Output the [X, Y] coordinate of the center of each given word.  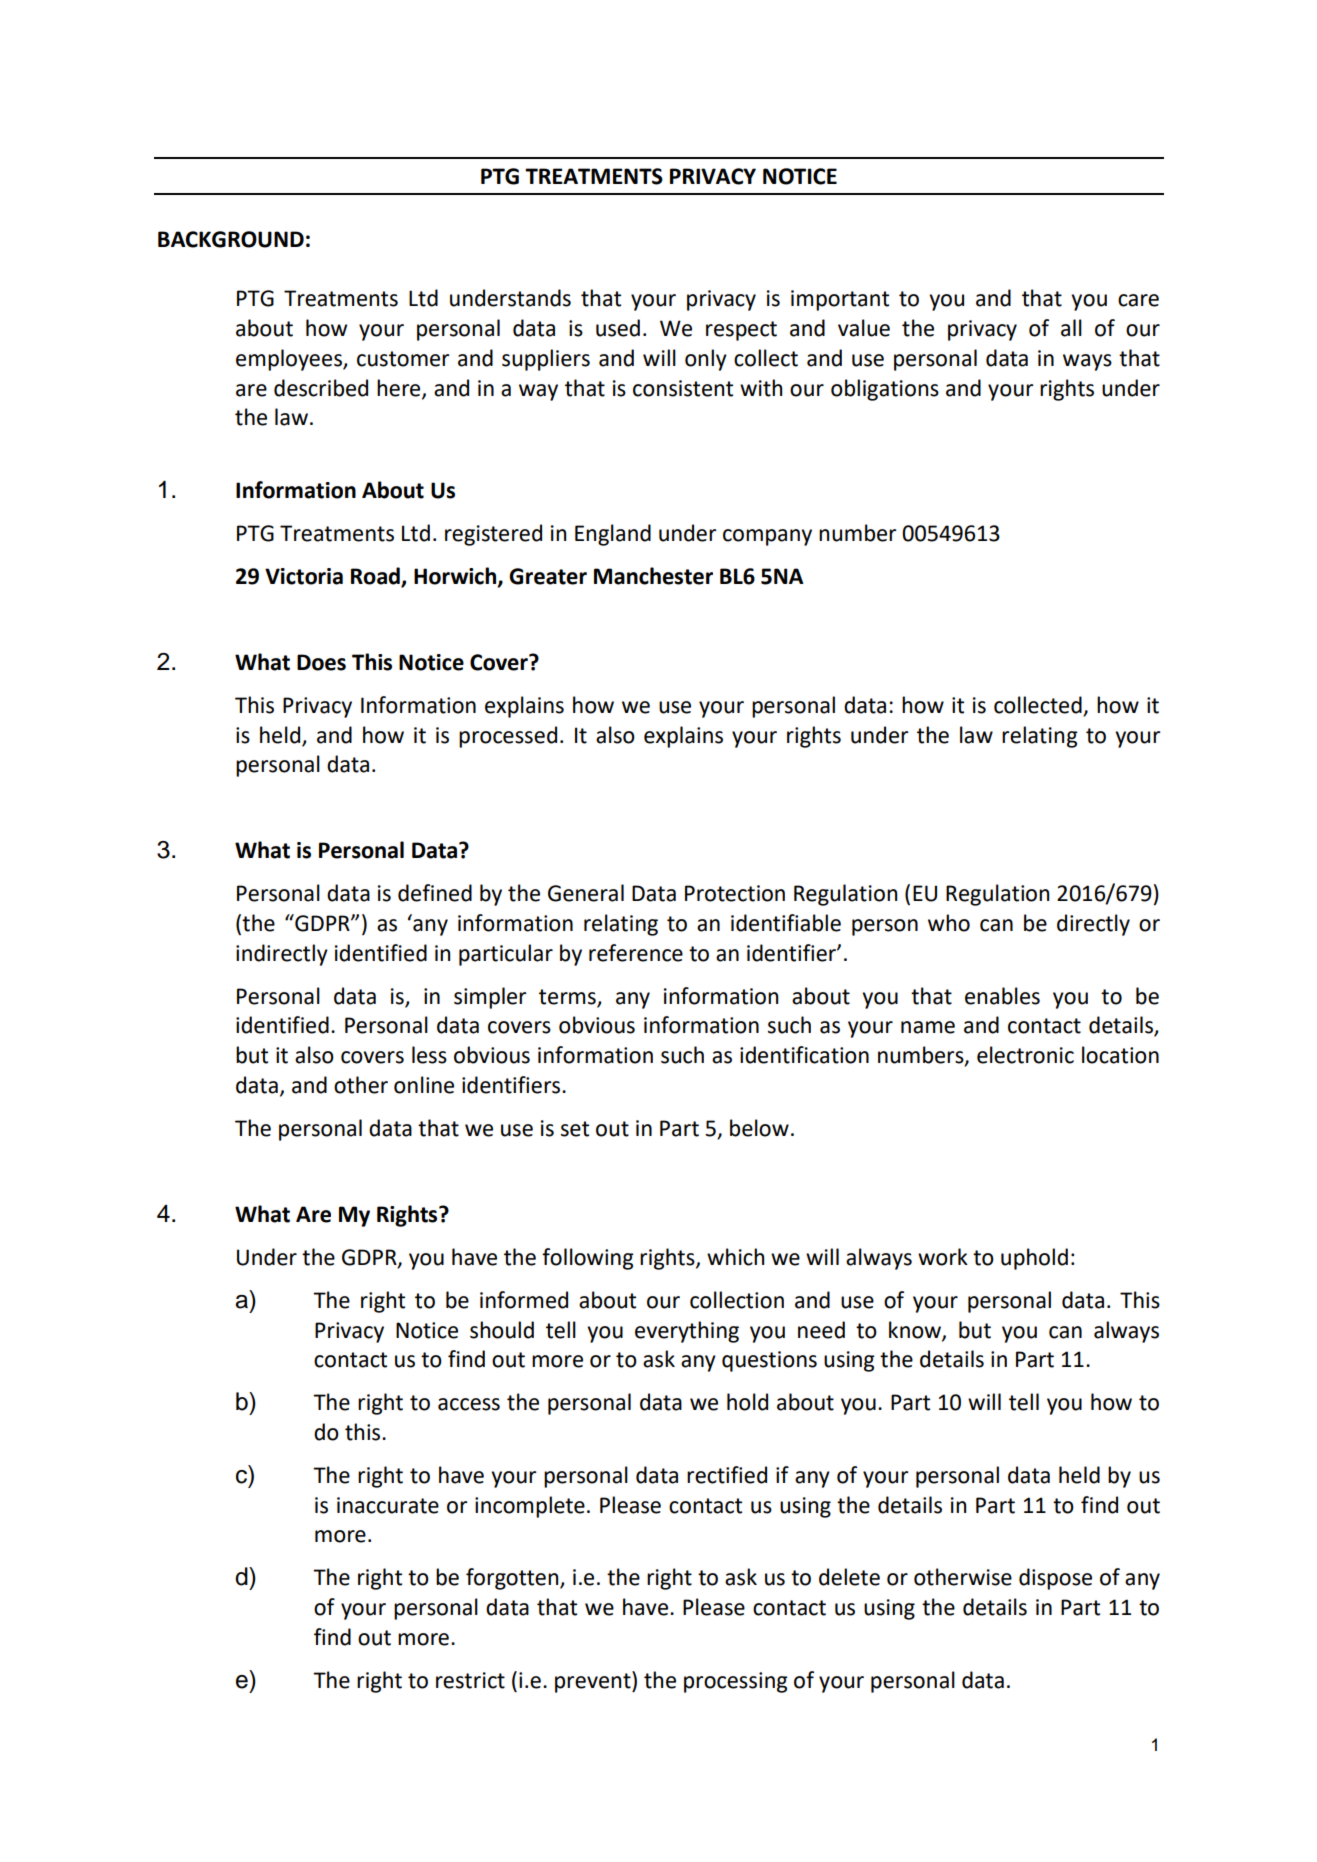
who [949, 923]
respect [741, 331]
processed [508, 737]
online [424, 1085]
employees [290, 360]
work [943, 1257]
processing [736, 1682]
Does [321, 662]
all [1071, 328]
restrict [470, 1680]
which [735, 1257]
